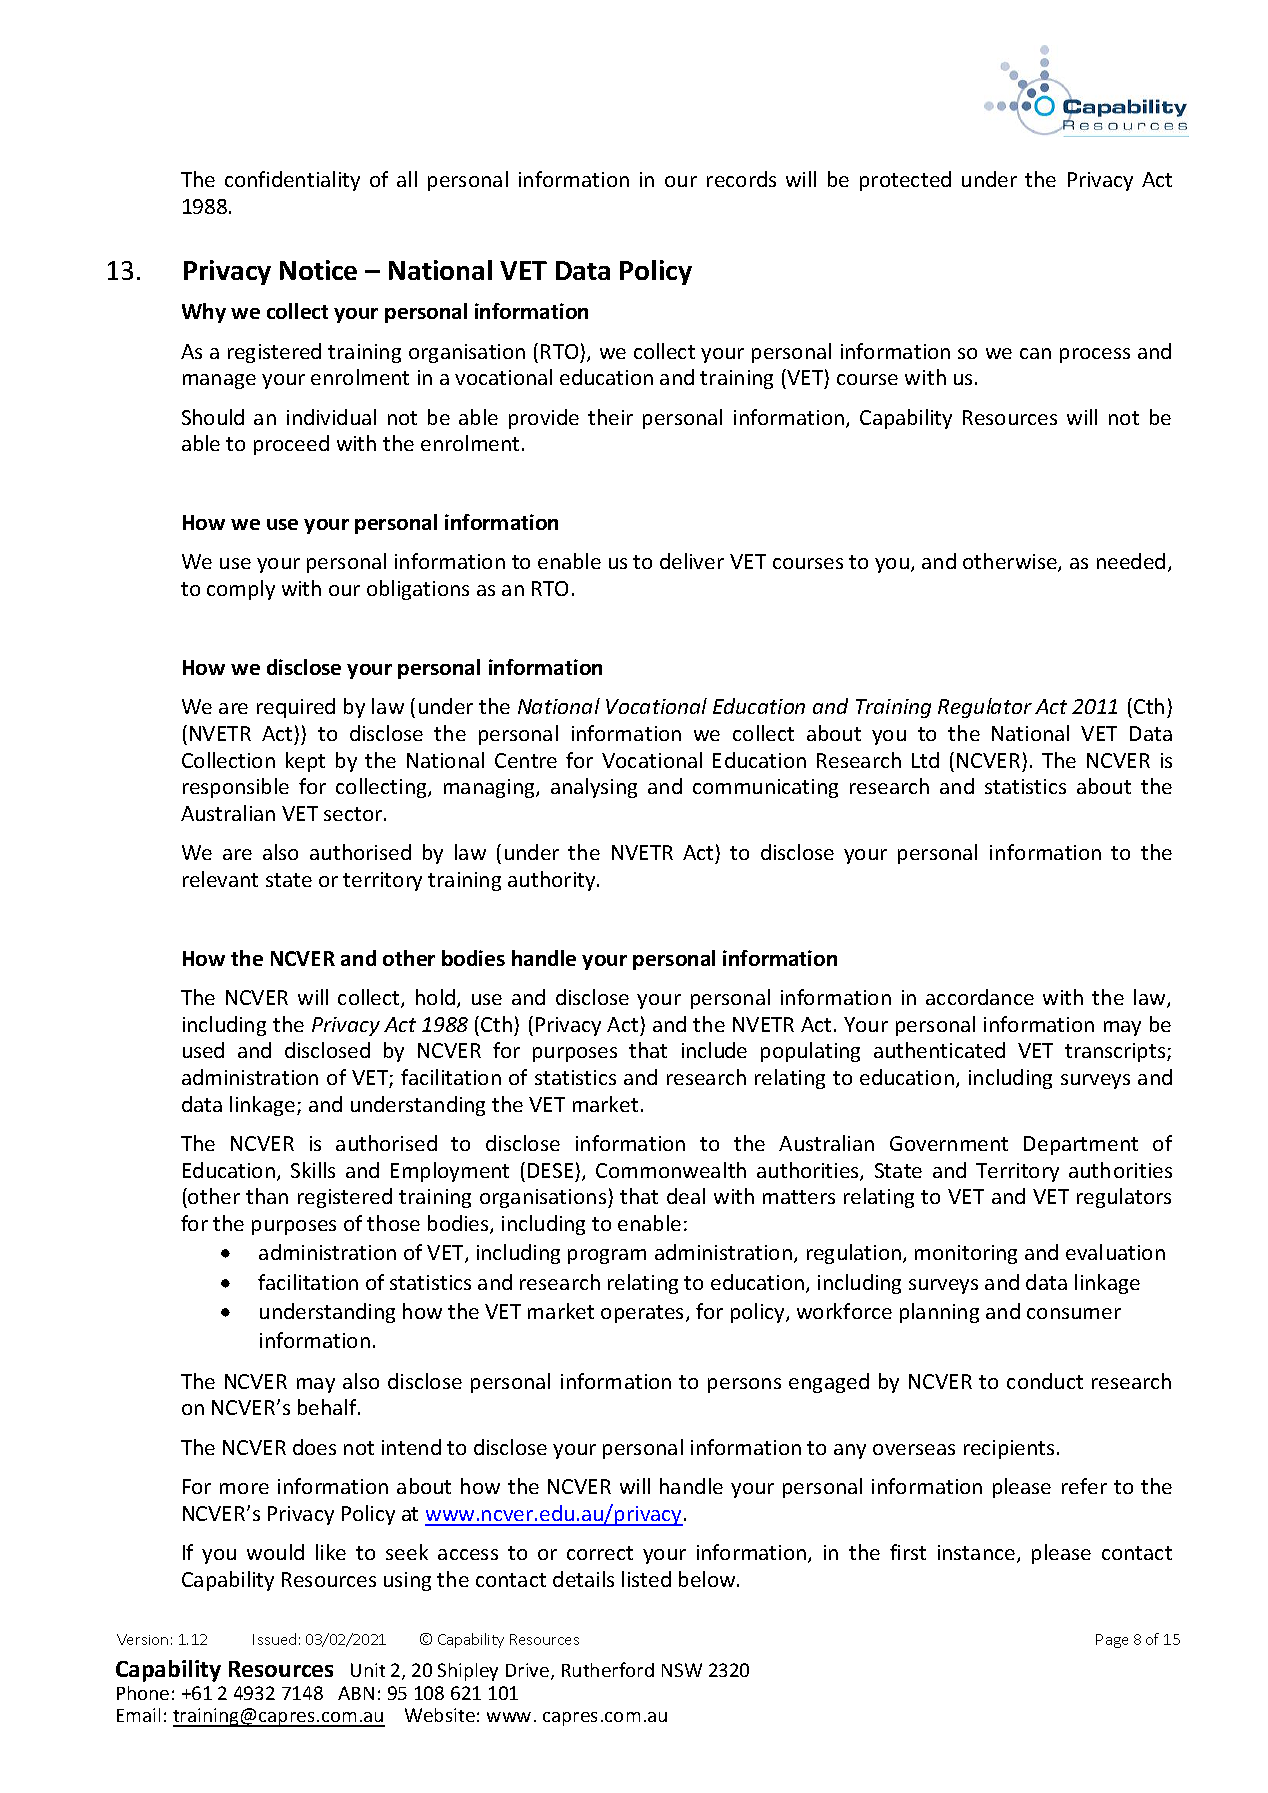  What do you see at coordinates (1112, 1641) in the document?
I see `Page` at bounding box center [1112, 1641].
